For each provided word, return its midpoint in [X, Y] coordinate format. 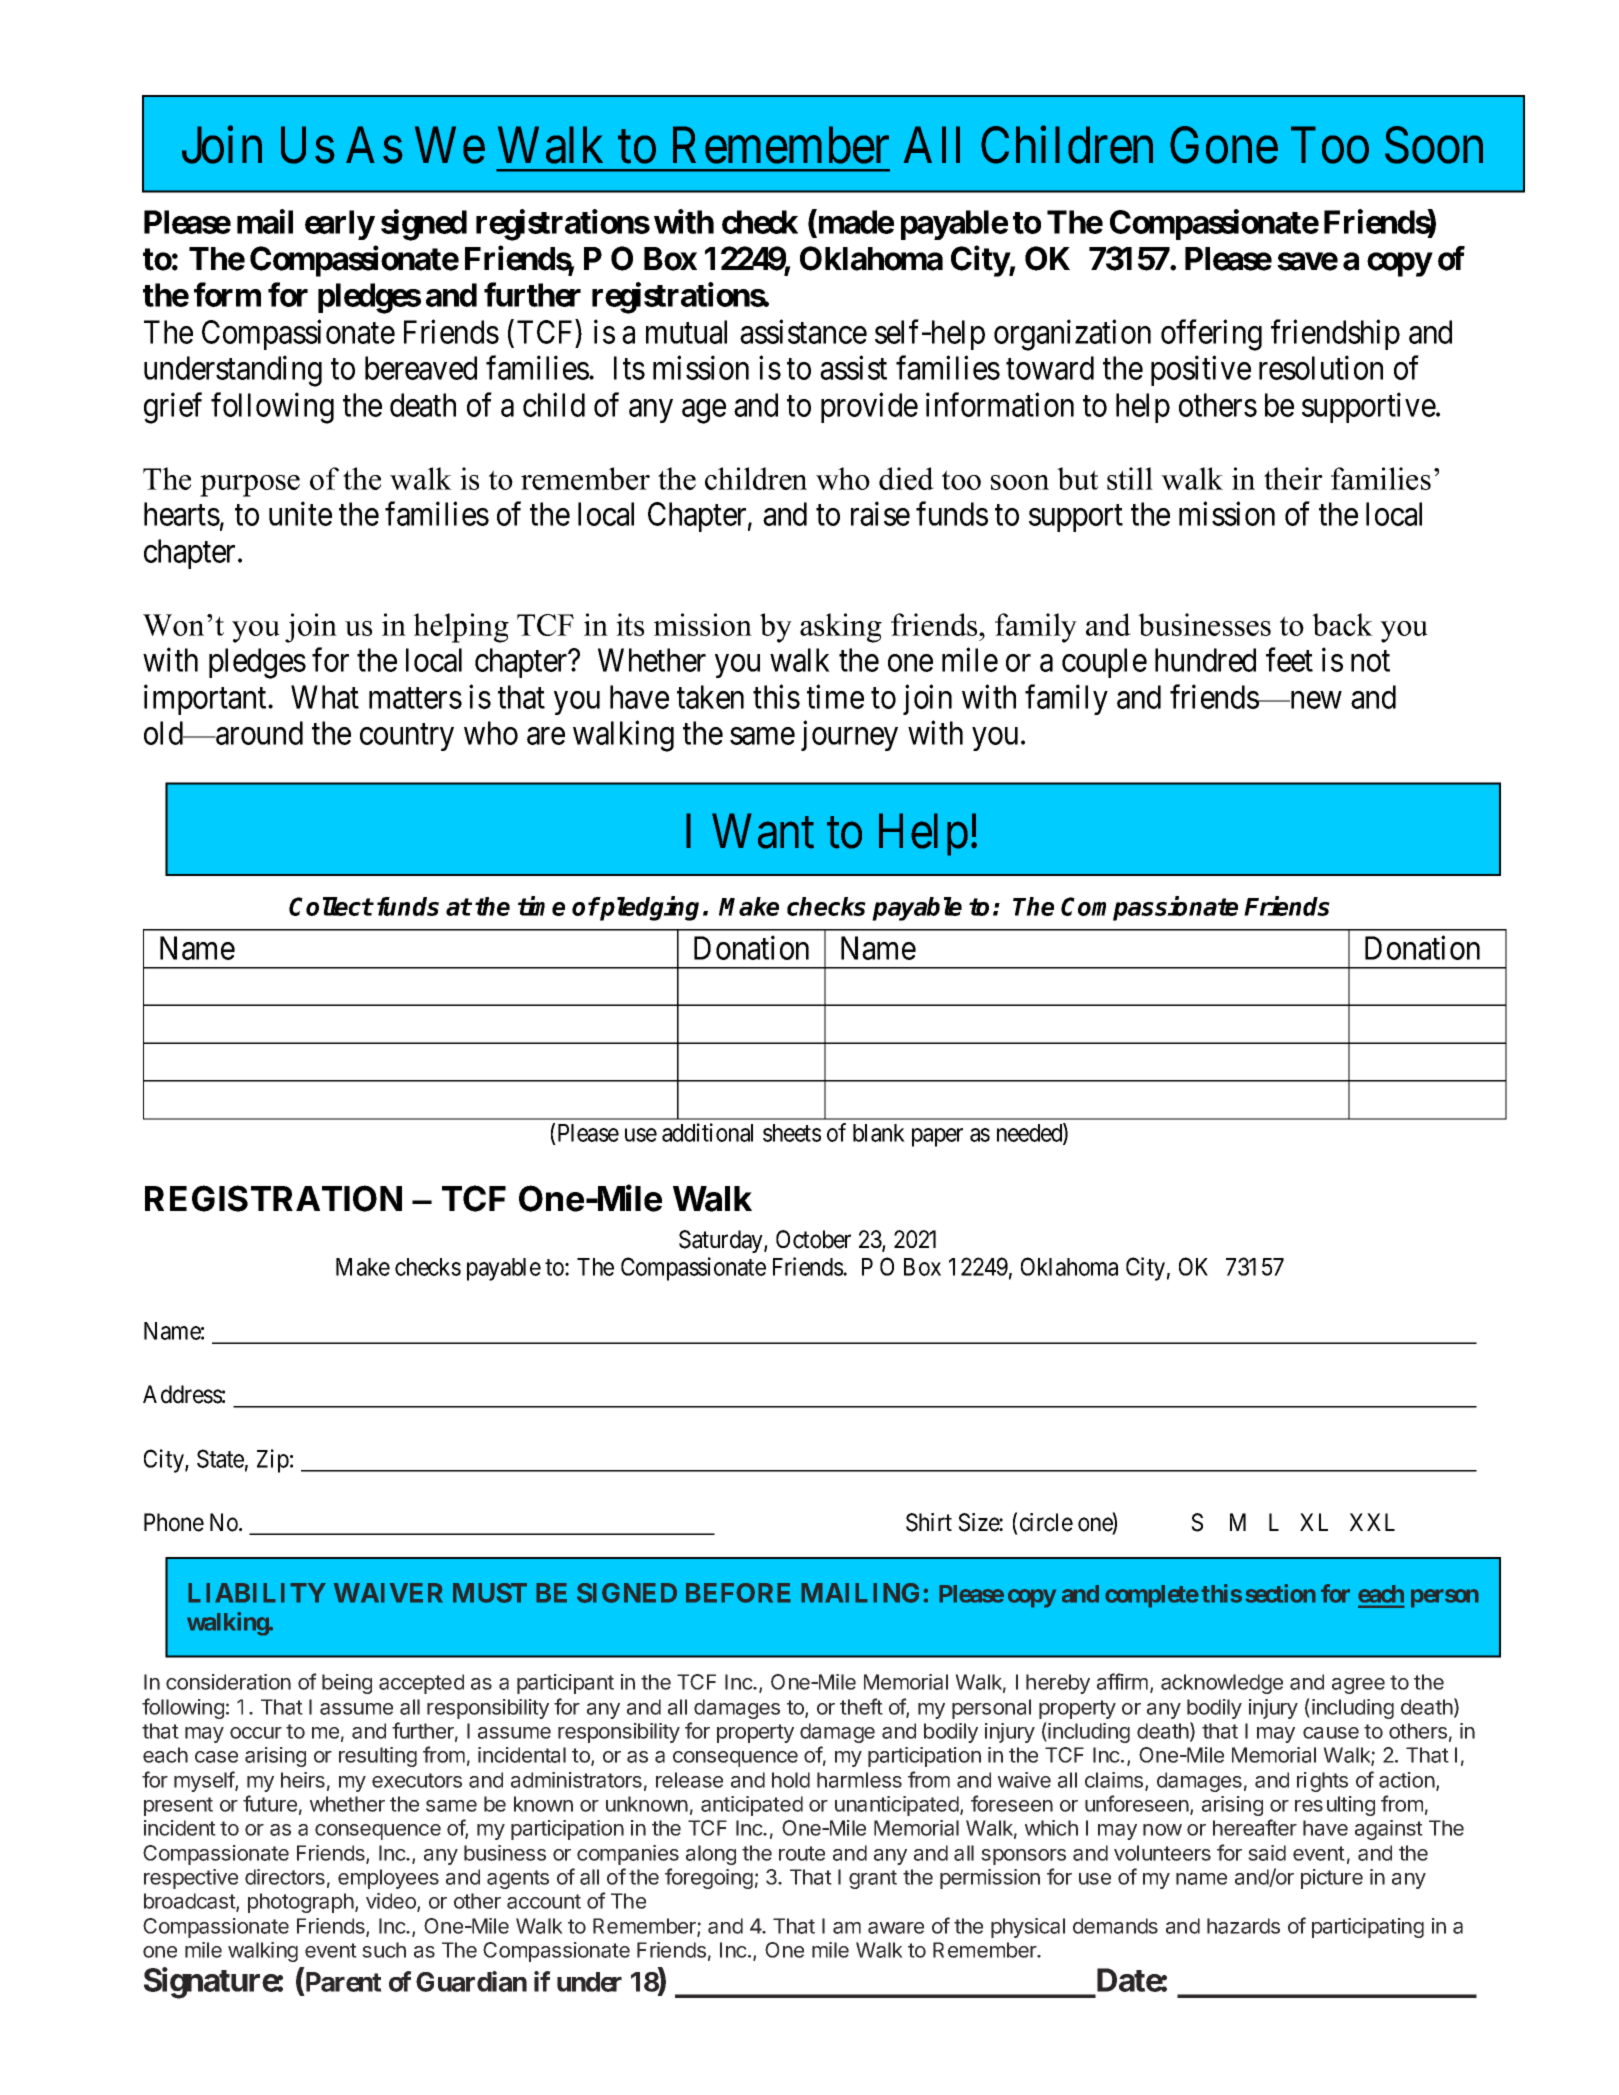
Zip [273, 1461]
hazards [1243, 1926]
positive [1201, 371]
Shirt [929, 1522]
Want [763, 831]
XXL [1372, 1522]
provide [869, 407]
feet [1289, 660]
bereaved [421, 368]
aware [896, 1928]
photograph [301, 1903]
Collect [331, 906]
